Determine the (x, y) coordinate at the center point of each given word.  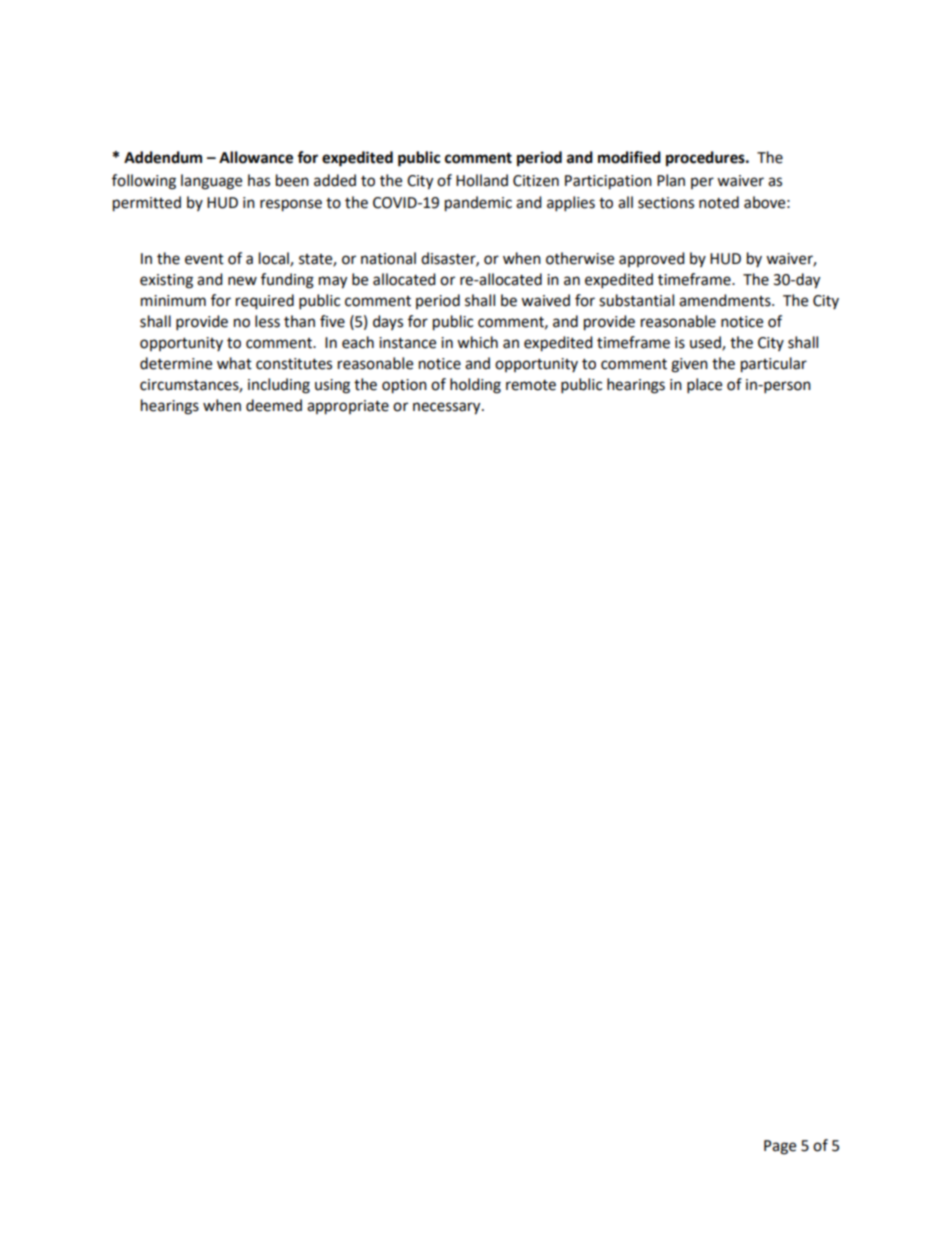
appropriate (348, 407)
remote (531, 385)
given (689, 365)
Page (780, 1147)
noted (719, 202)
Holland (482, 180)
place (704, 386)
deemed (274, 405)
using (332, 386)
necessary (448, 408)
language (211, 182)
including (279, 386)
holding (475, 386)
